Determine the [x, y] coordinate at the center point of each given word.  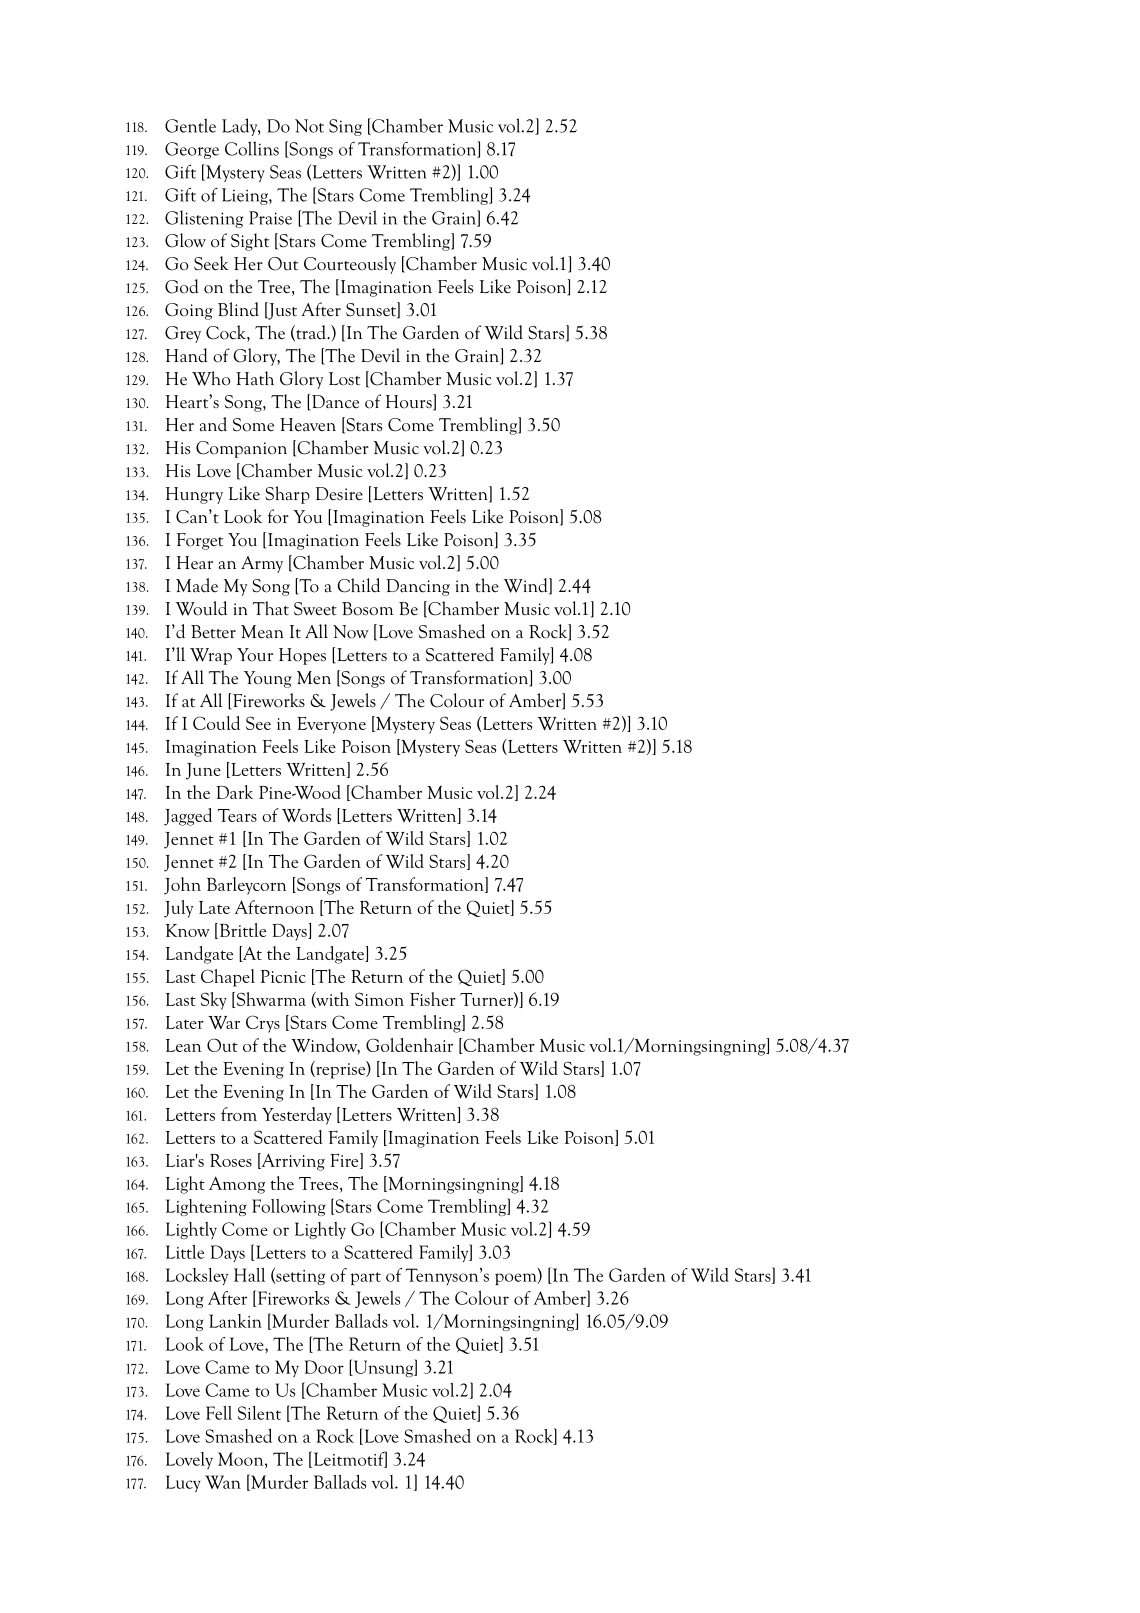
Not [309, 126]
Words [306, 815]
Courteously [350, 265]
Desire [339, 494]
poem [517, 1279]
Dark [234, 792]
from [239, 1114]
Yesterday [297, 1116]
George [192, 150]
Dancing [418, 587]
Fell [219, 1413]
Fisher [433, 999]
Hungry [194, 495]
